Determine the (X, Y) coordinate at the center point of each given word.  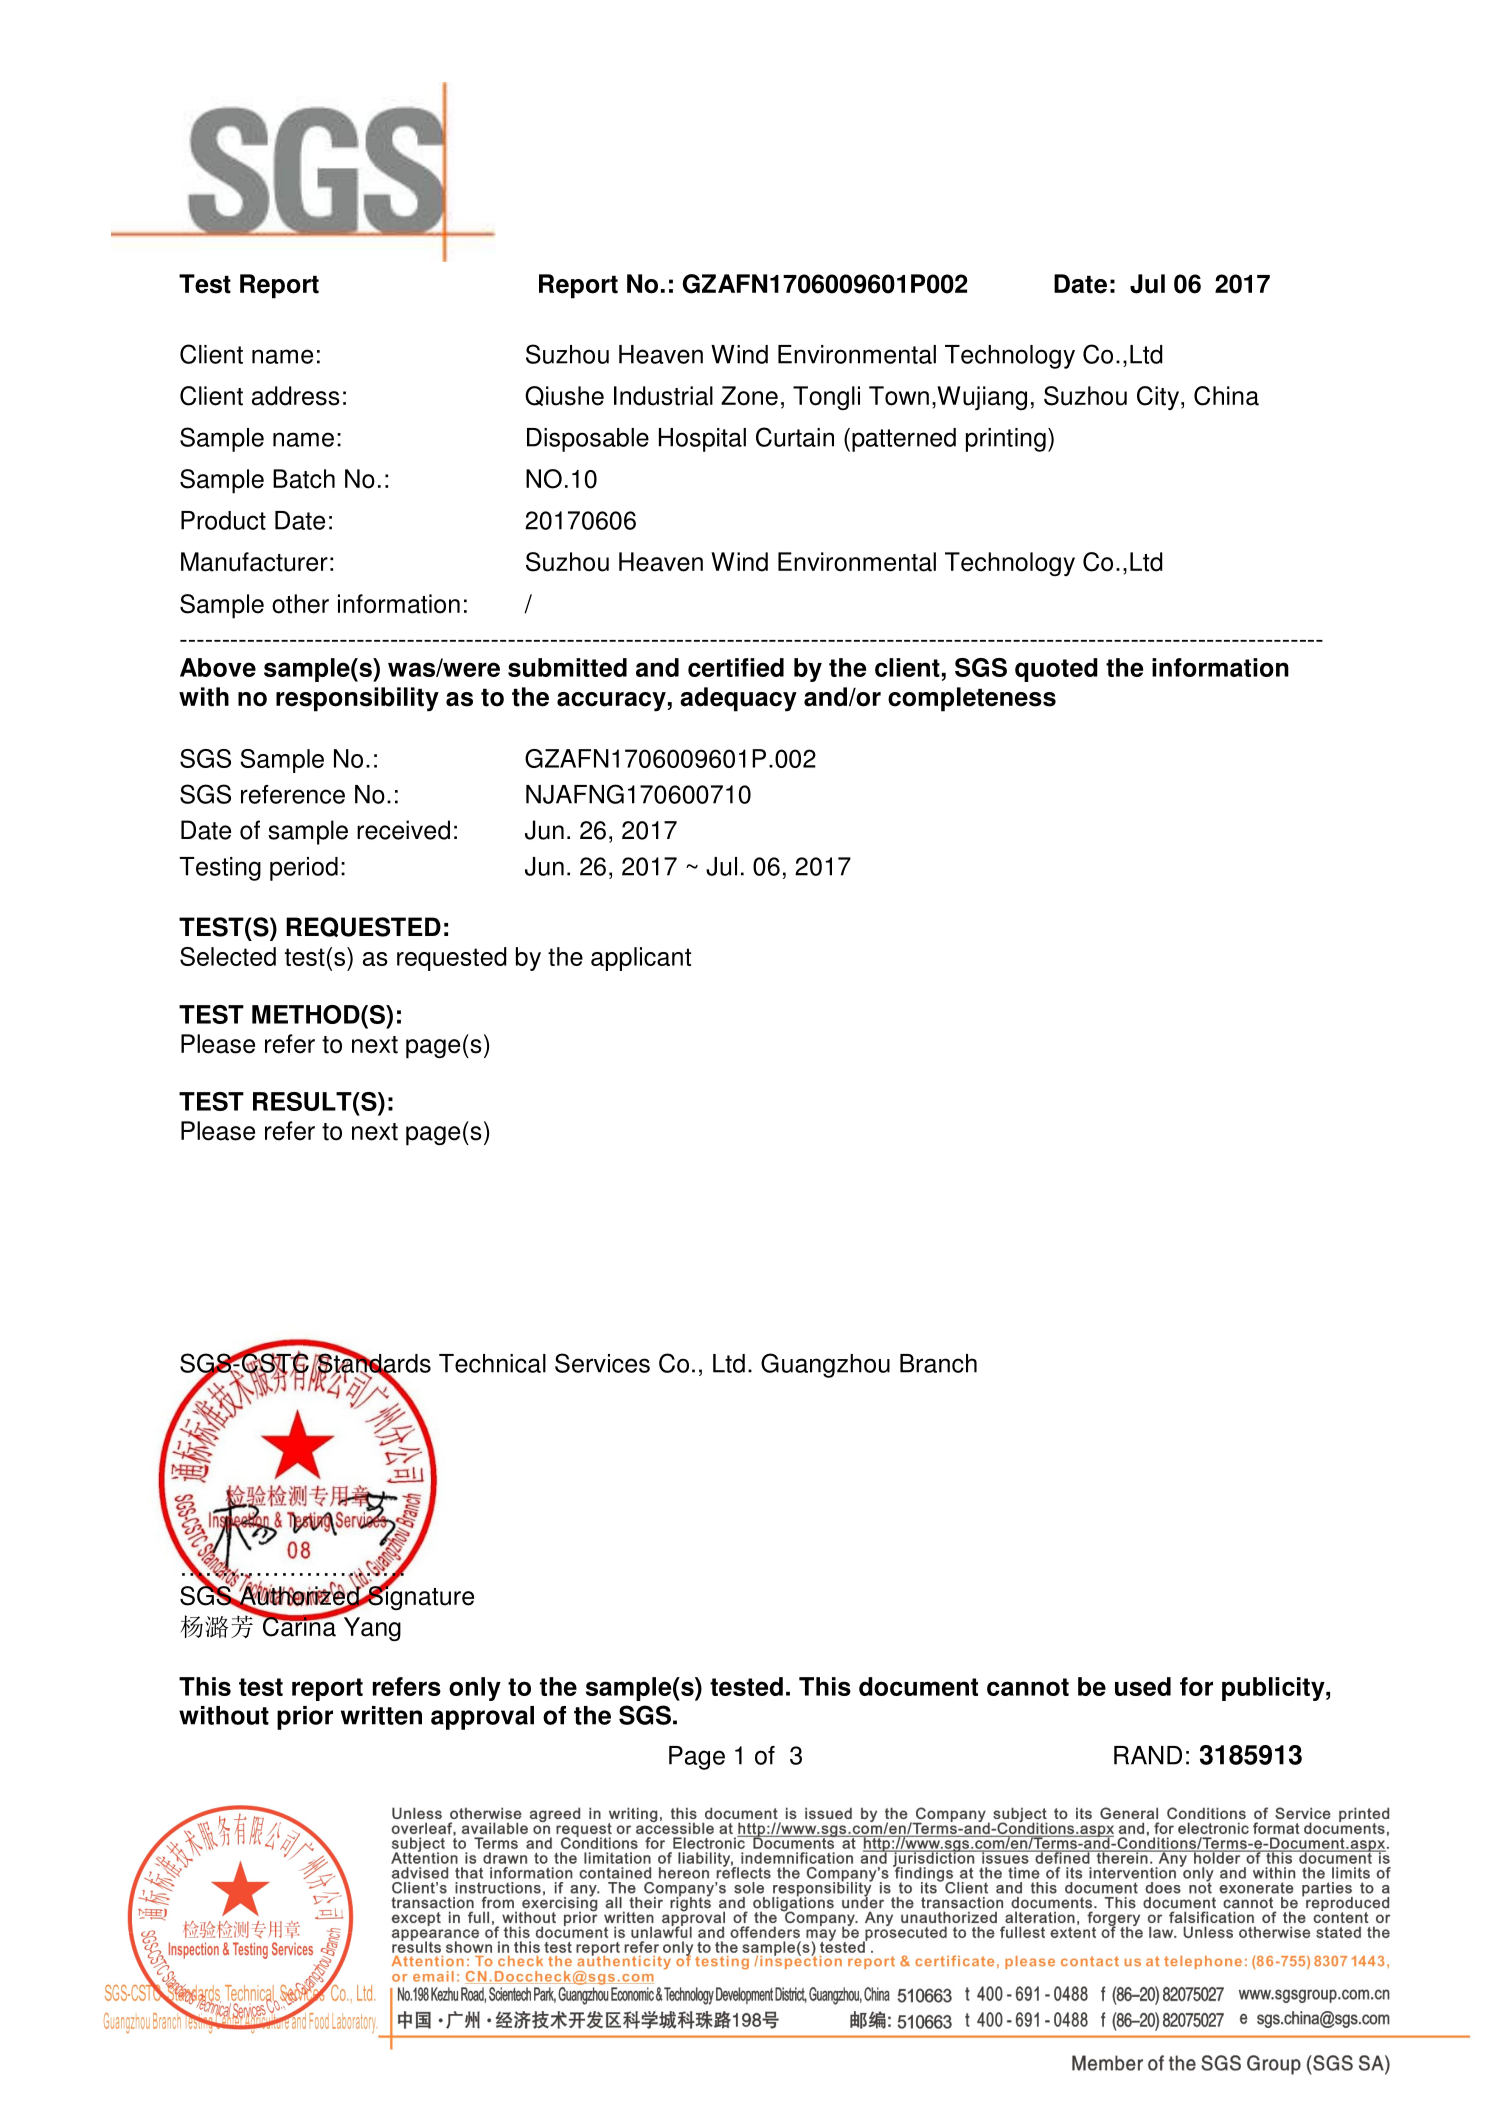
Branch (938, 1363)
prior (305, 1718)
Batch (304, 479)
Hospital (702, 440)
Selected (228, 956)
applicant (641, 959)
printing (1006, 440)
